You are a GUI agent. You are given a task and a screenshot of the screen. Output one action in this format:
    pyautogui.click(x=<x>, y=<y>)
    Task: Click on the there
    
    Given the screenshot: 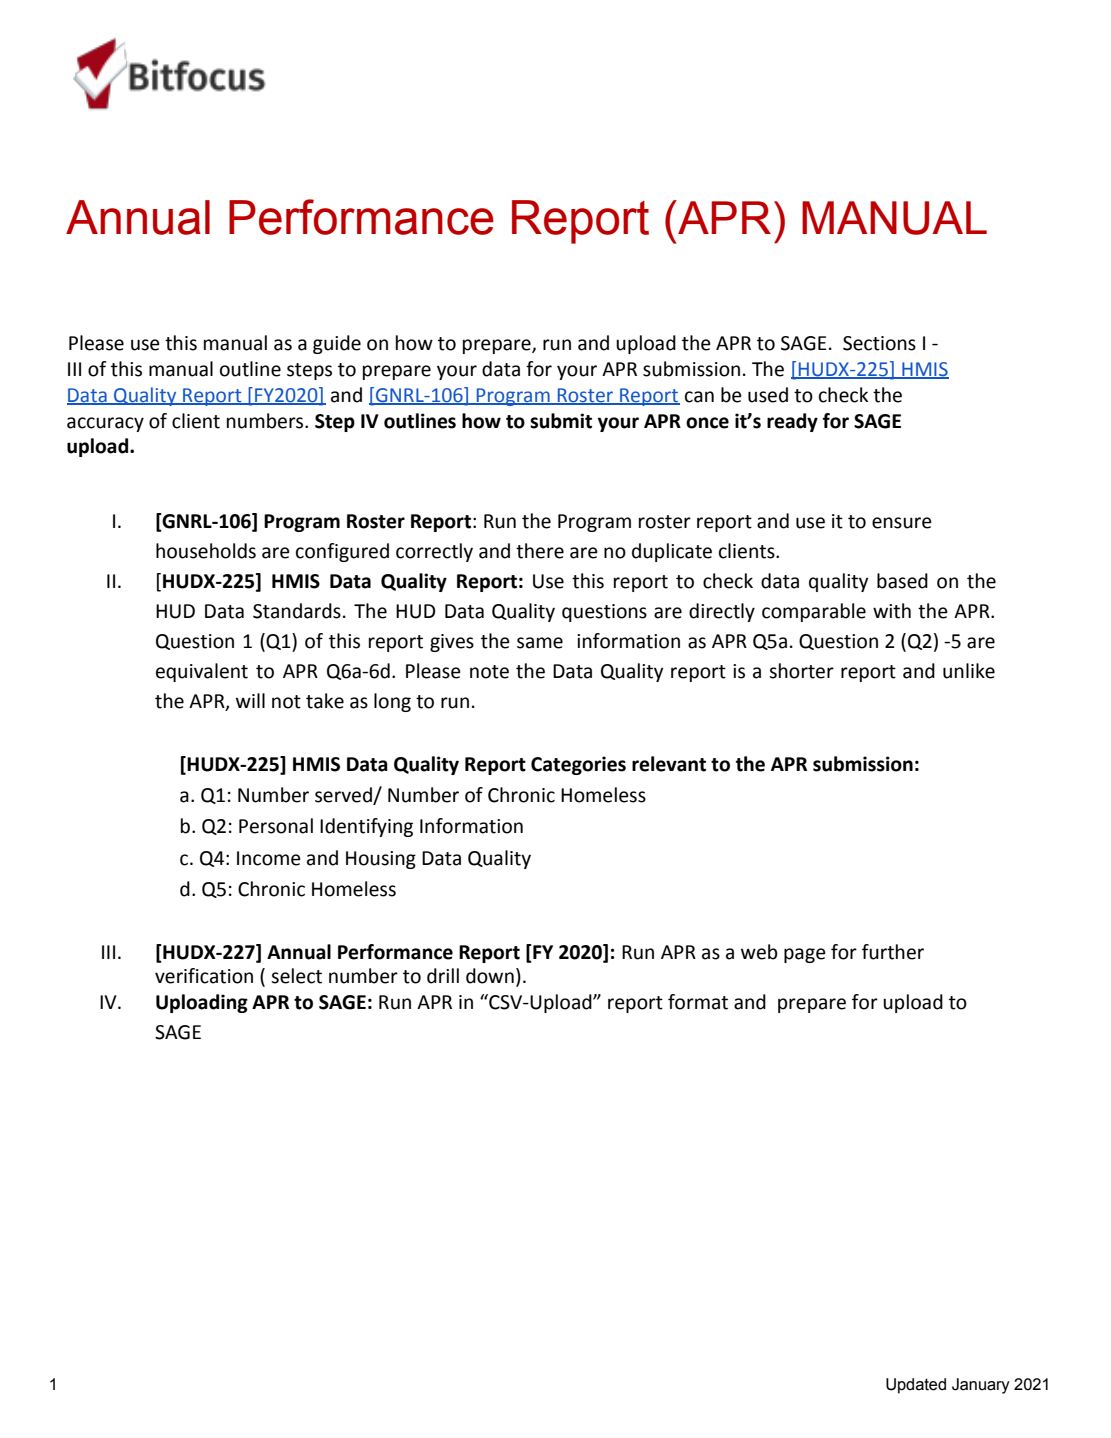 What is the action you would take?
    pyautogui.click(x=540, y=551)
